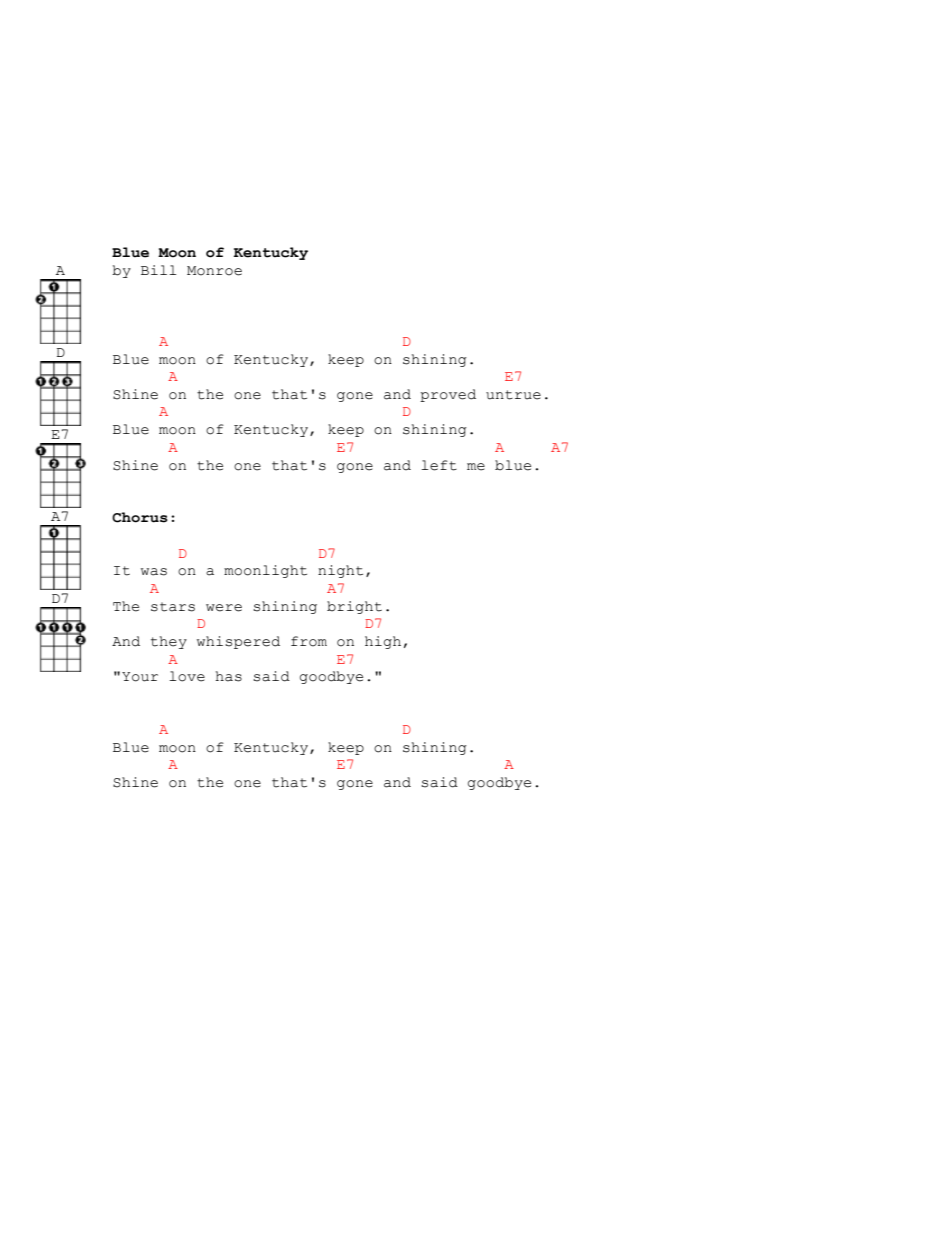 The width and height of the screenshot is (952, 1233). I want to click on Bill, so click(158, 270).
